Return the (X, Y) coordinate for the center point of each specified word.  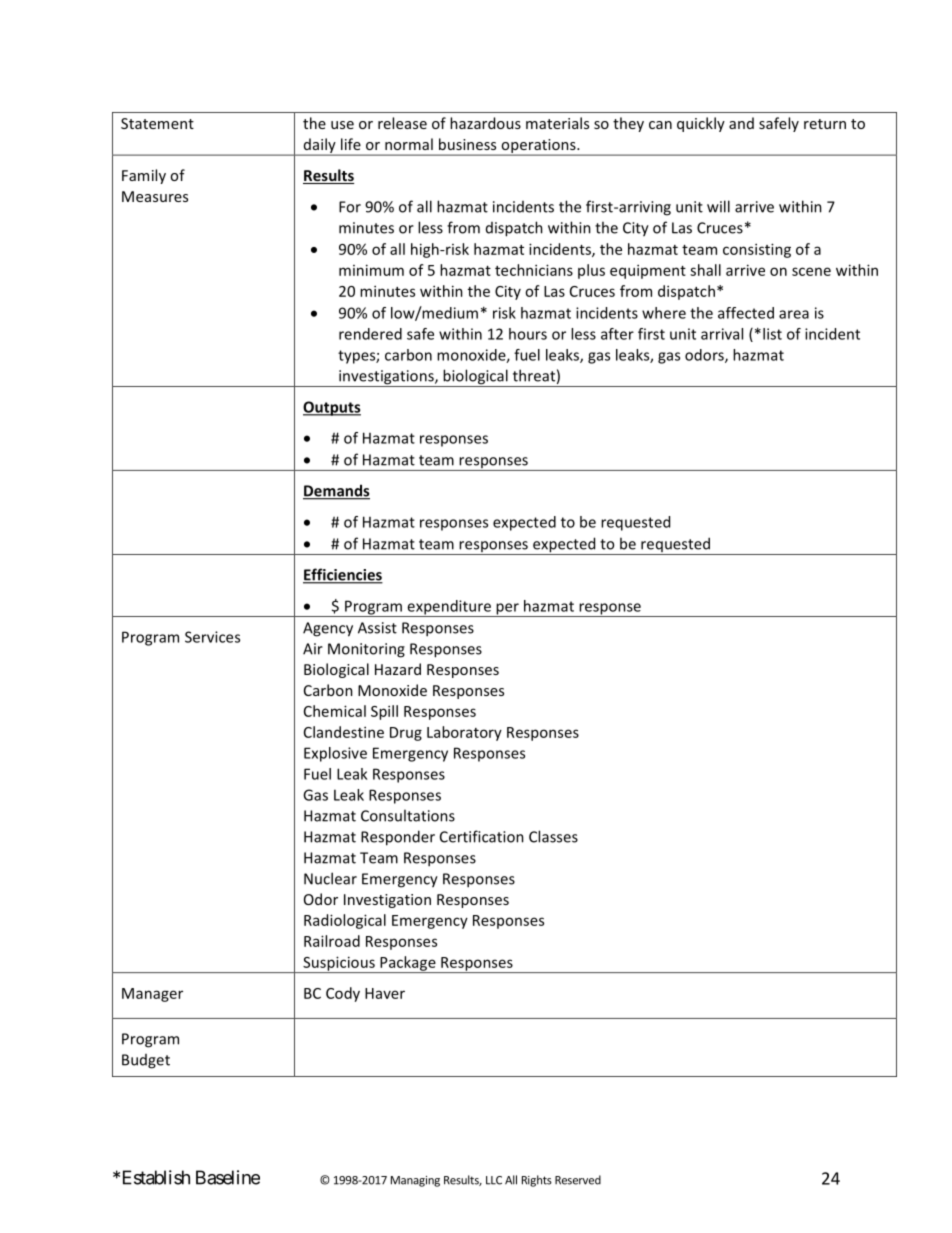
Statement (157, 123)
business (467, 144)
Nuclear (330, 878)
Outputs (332, 408)
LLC (494, 1180)
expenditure (449, 608)
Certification (482, 836)
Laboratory (464, 733)
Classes (553, 836)
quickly (701, 124)
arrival (722, 334)
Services (212, 637)
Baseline (228, 1177)
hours (528, 334)
